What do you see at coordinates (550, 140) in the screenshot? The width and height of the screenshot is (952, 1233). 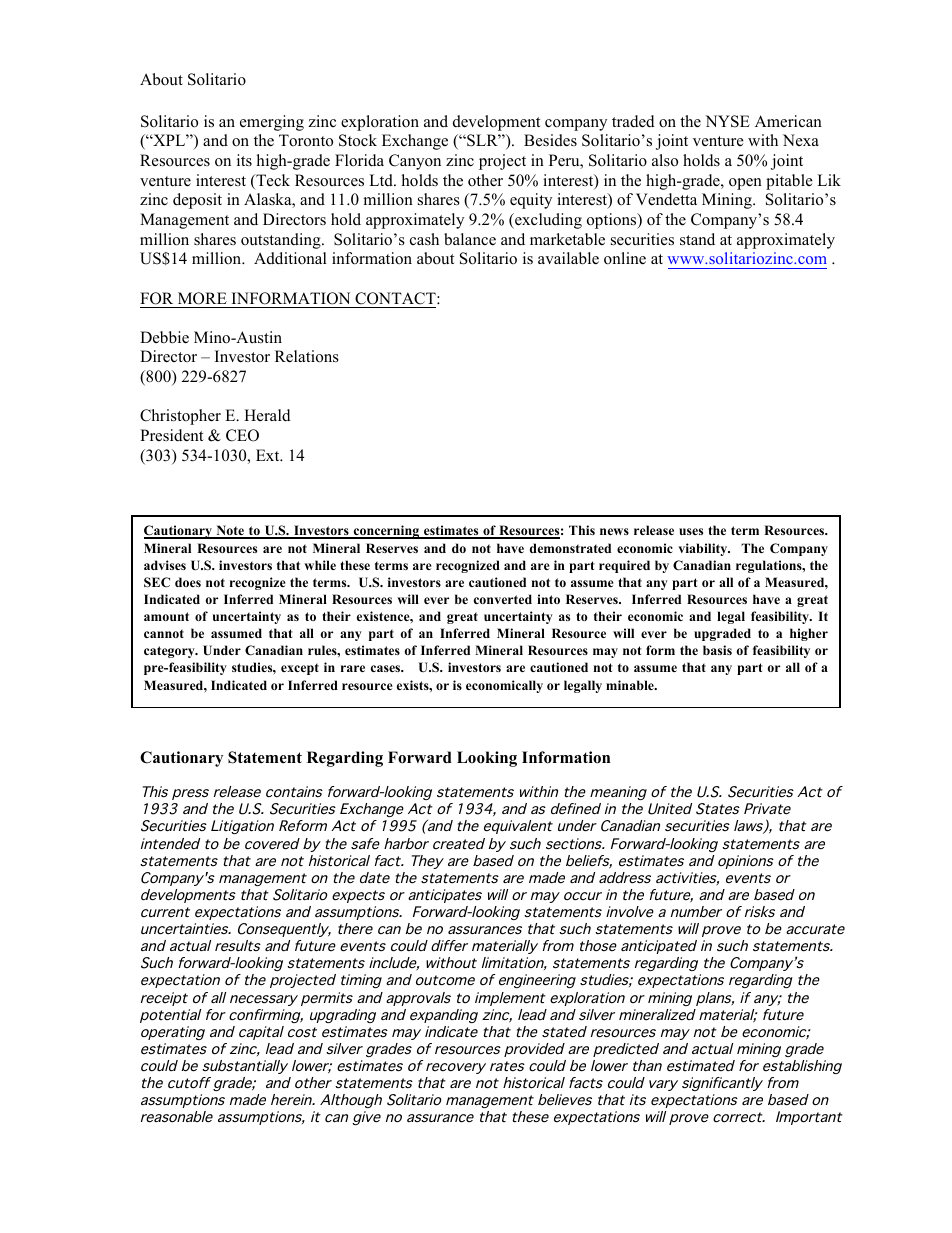 I see `Besides` at bounding box center [550, 140].
